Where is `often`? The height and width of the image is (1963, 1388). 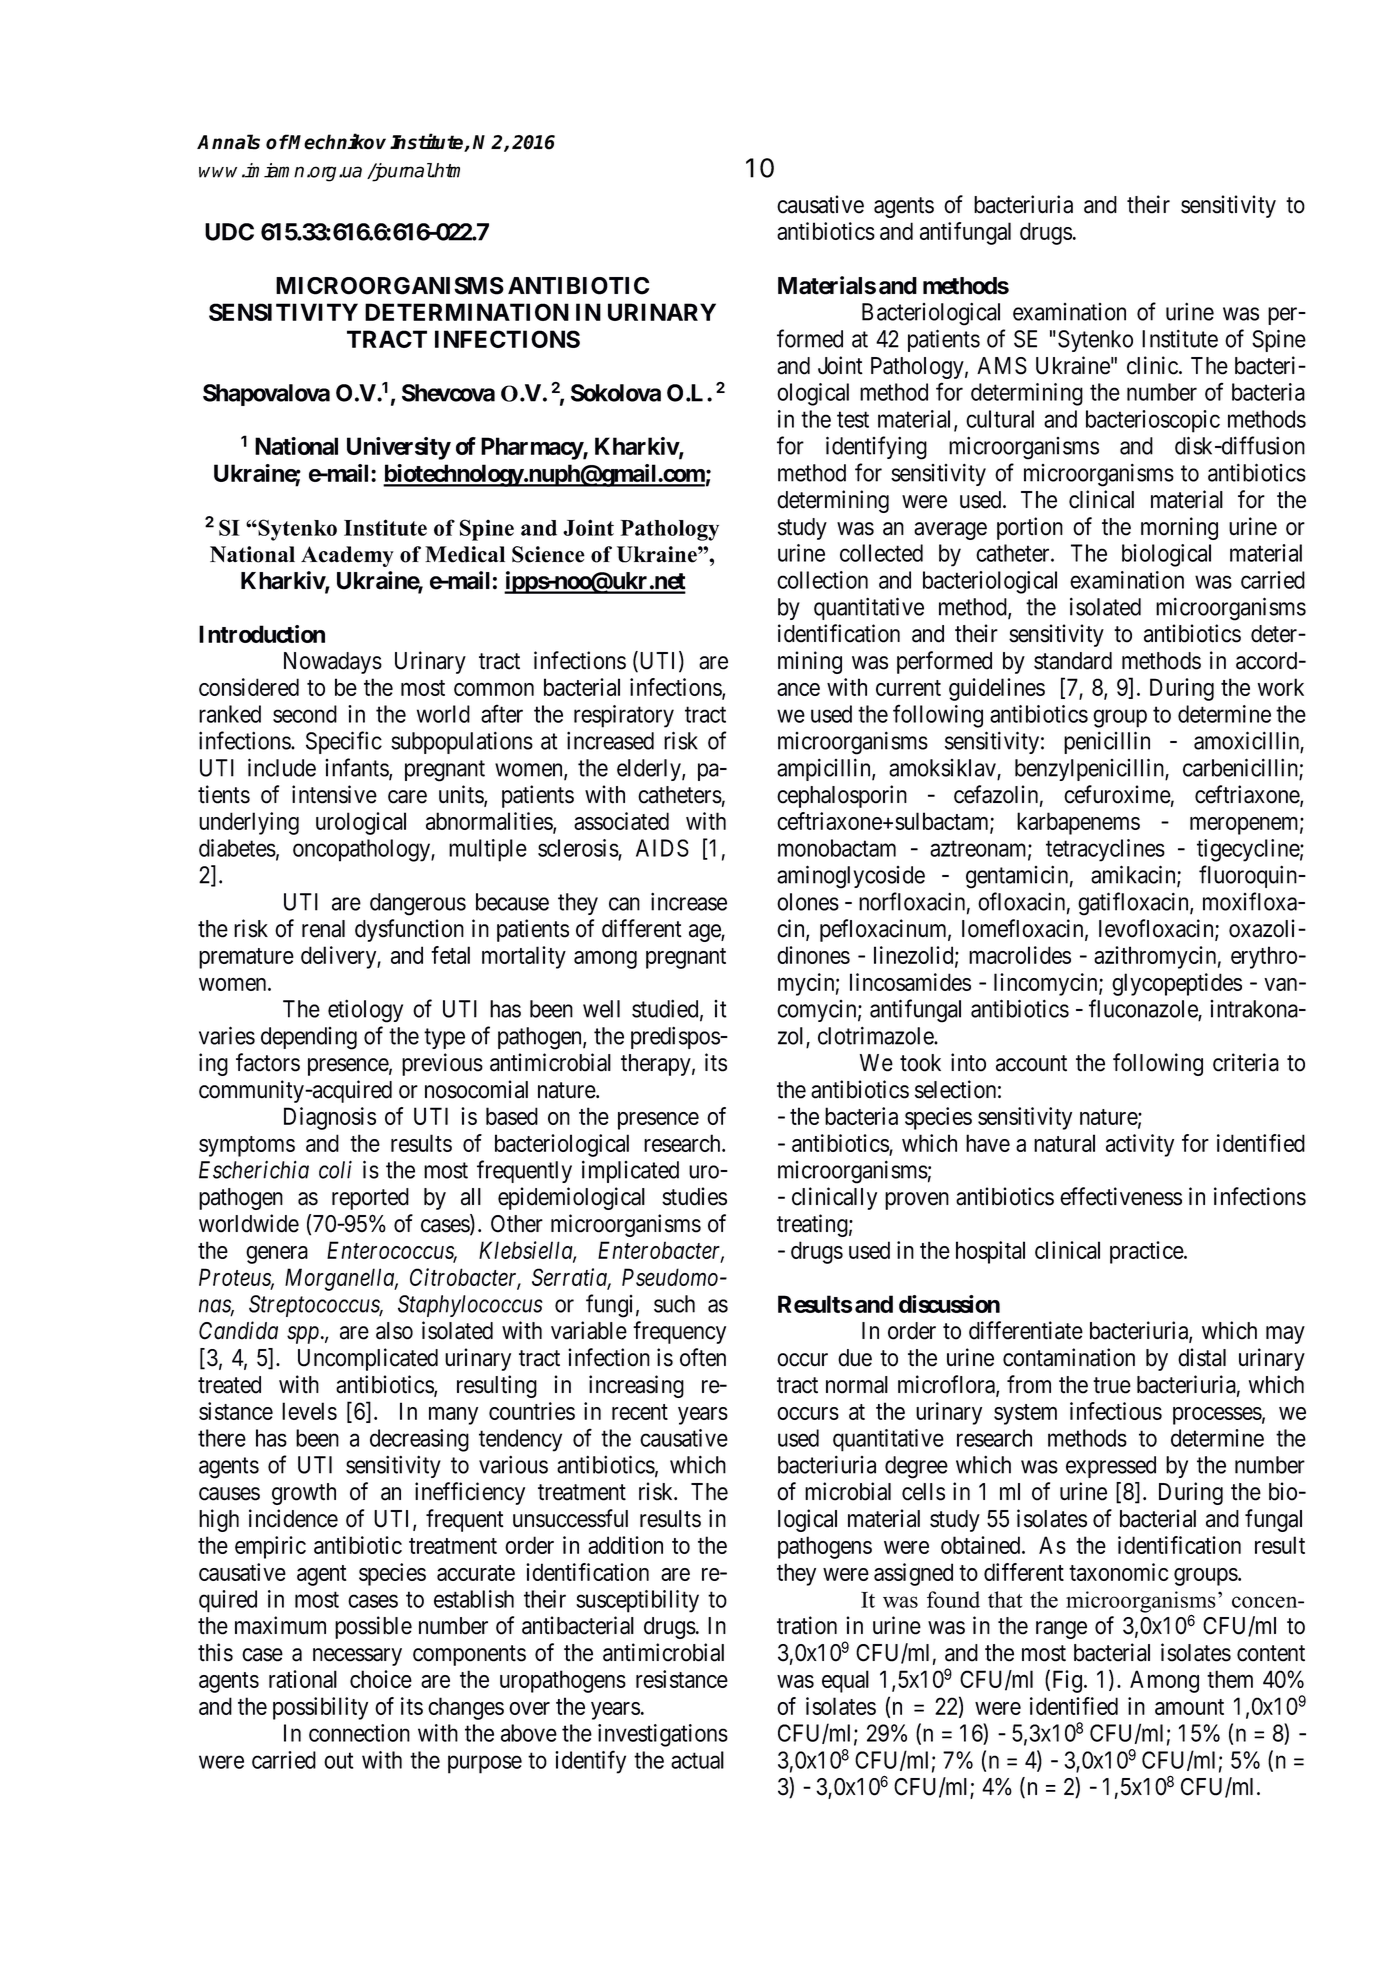 often is located at coordinates (703, 1357).
